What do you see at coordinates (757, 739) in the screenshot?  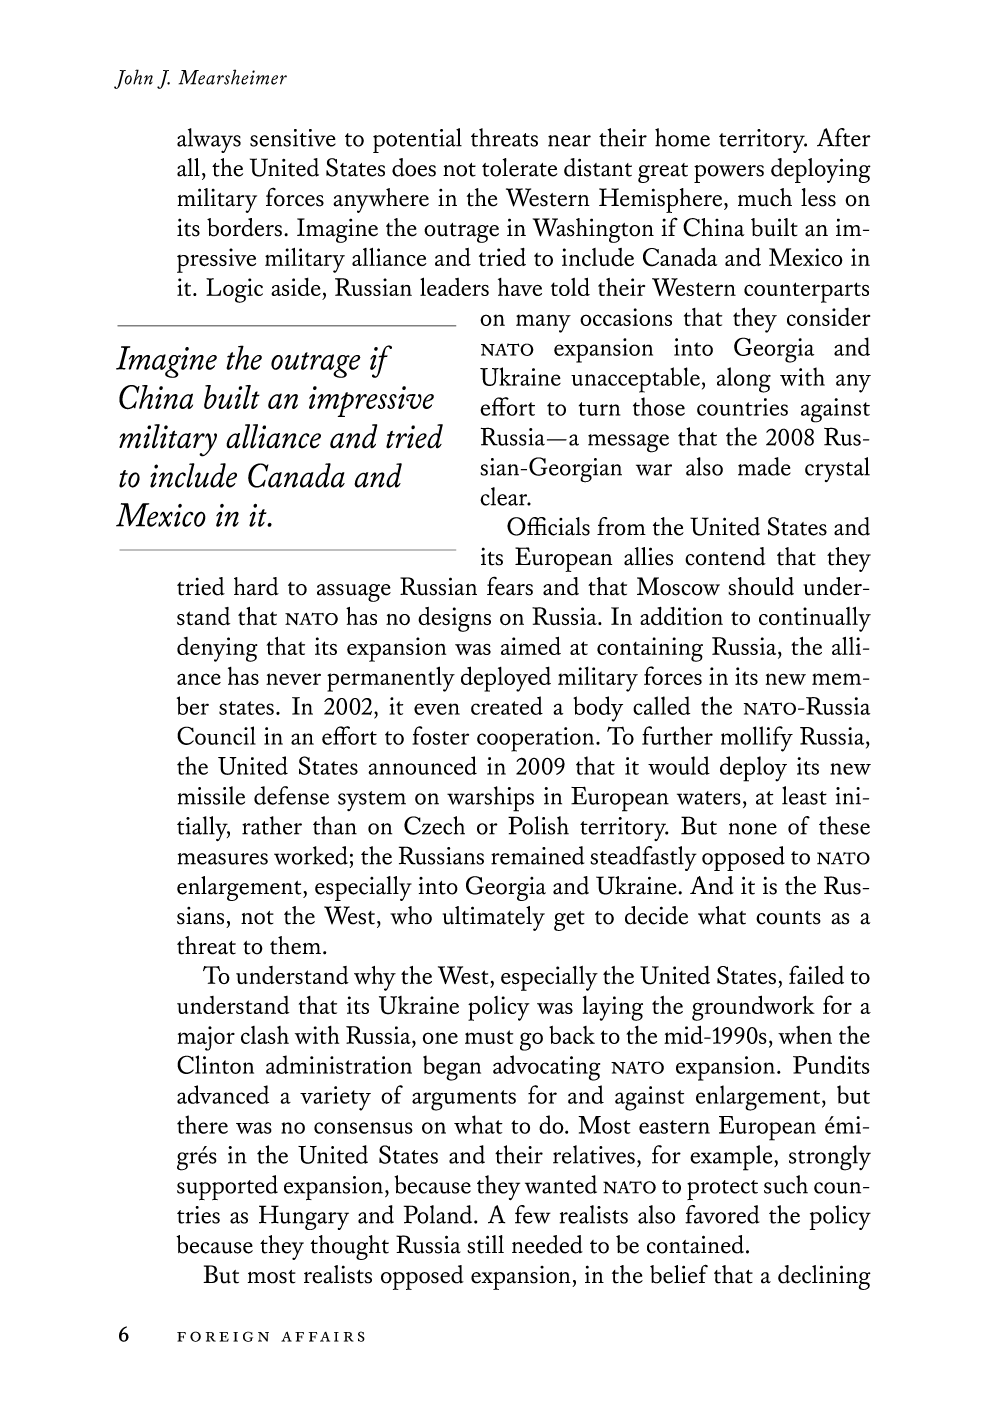 I see `mollify` at bounding box center [757, 739].
